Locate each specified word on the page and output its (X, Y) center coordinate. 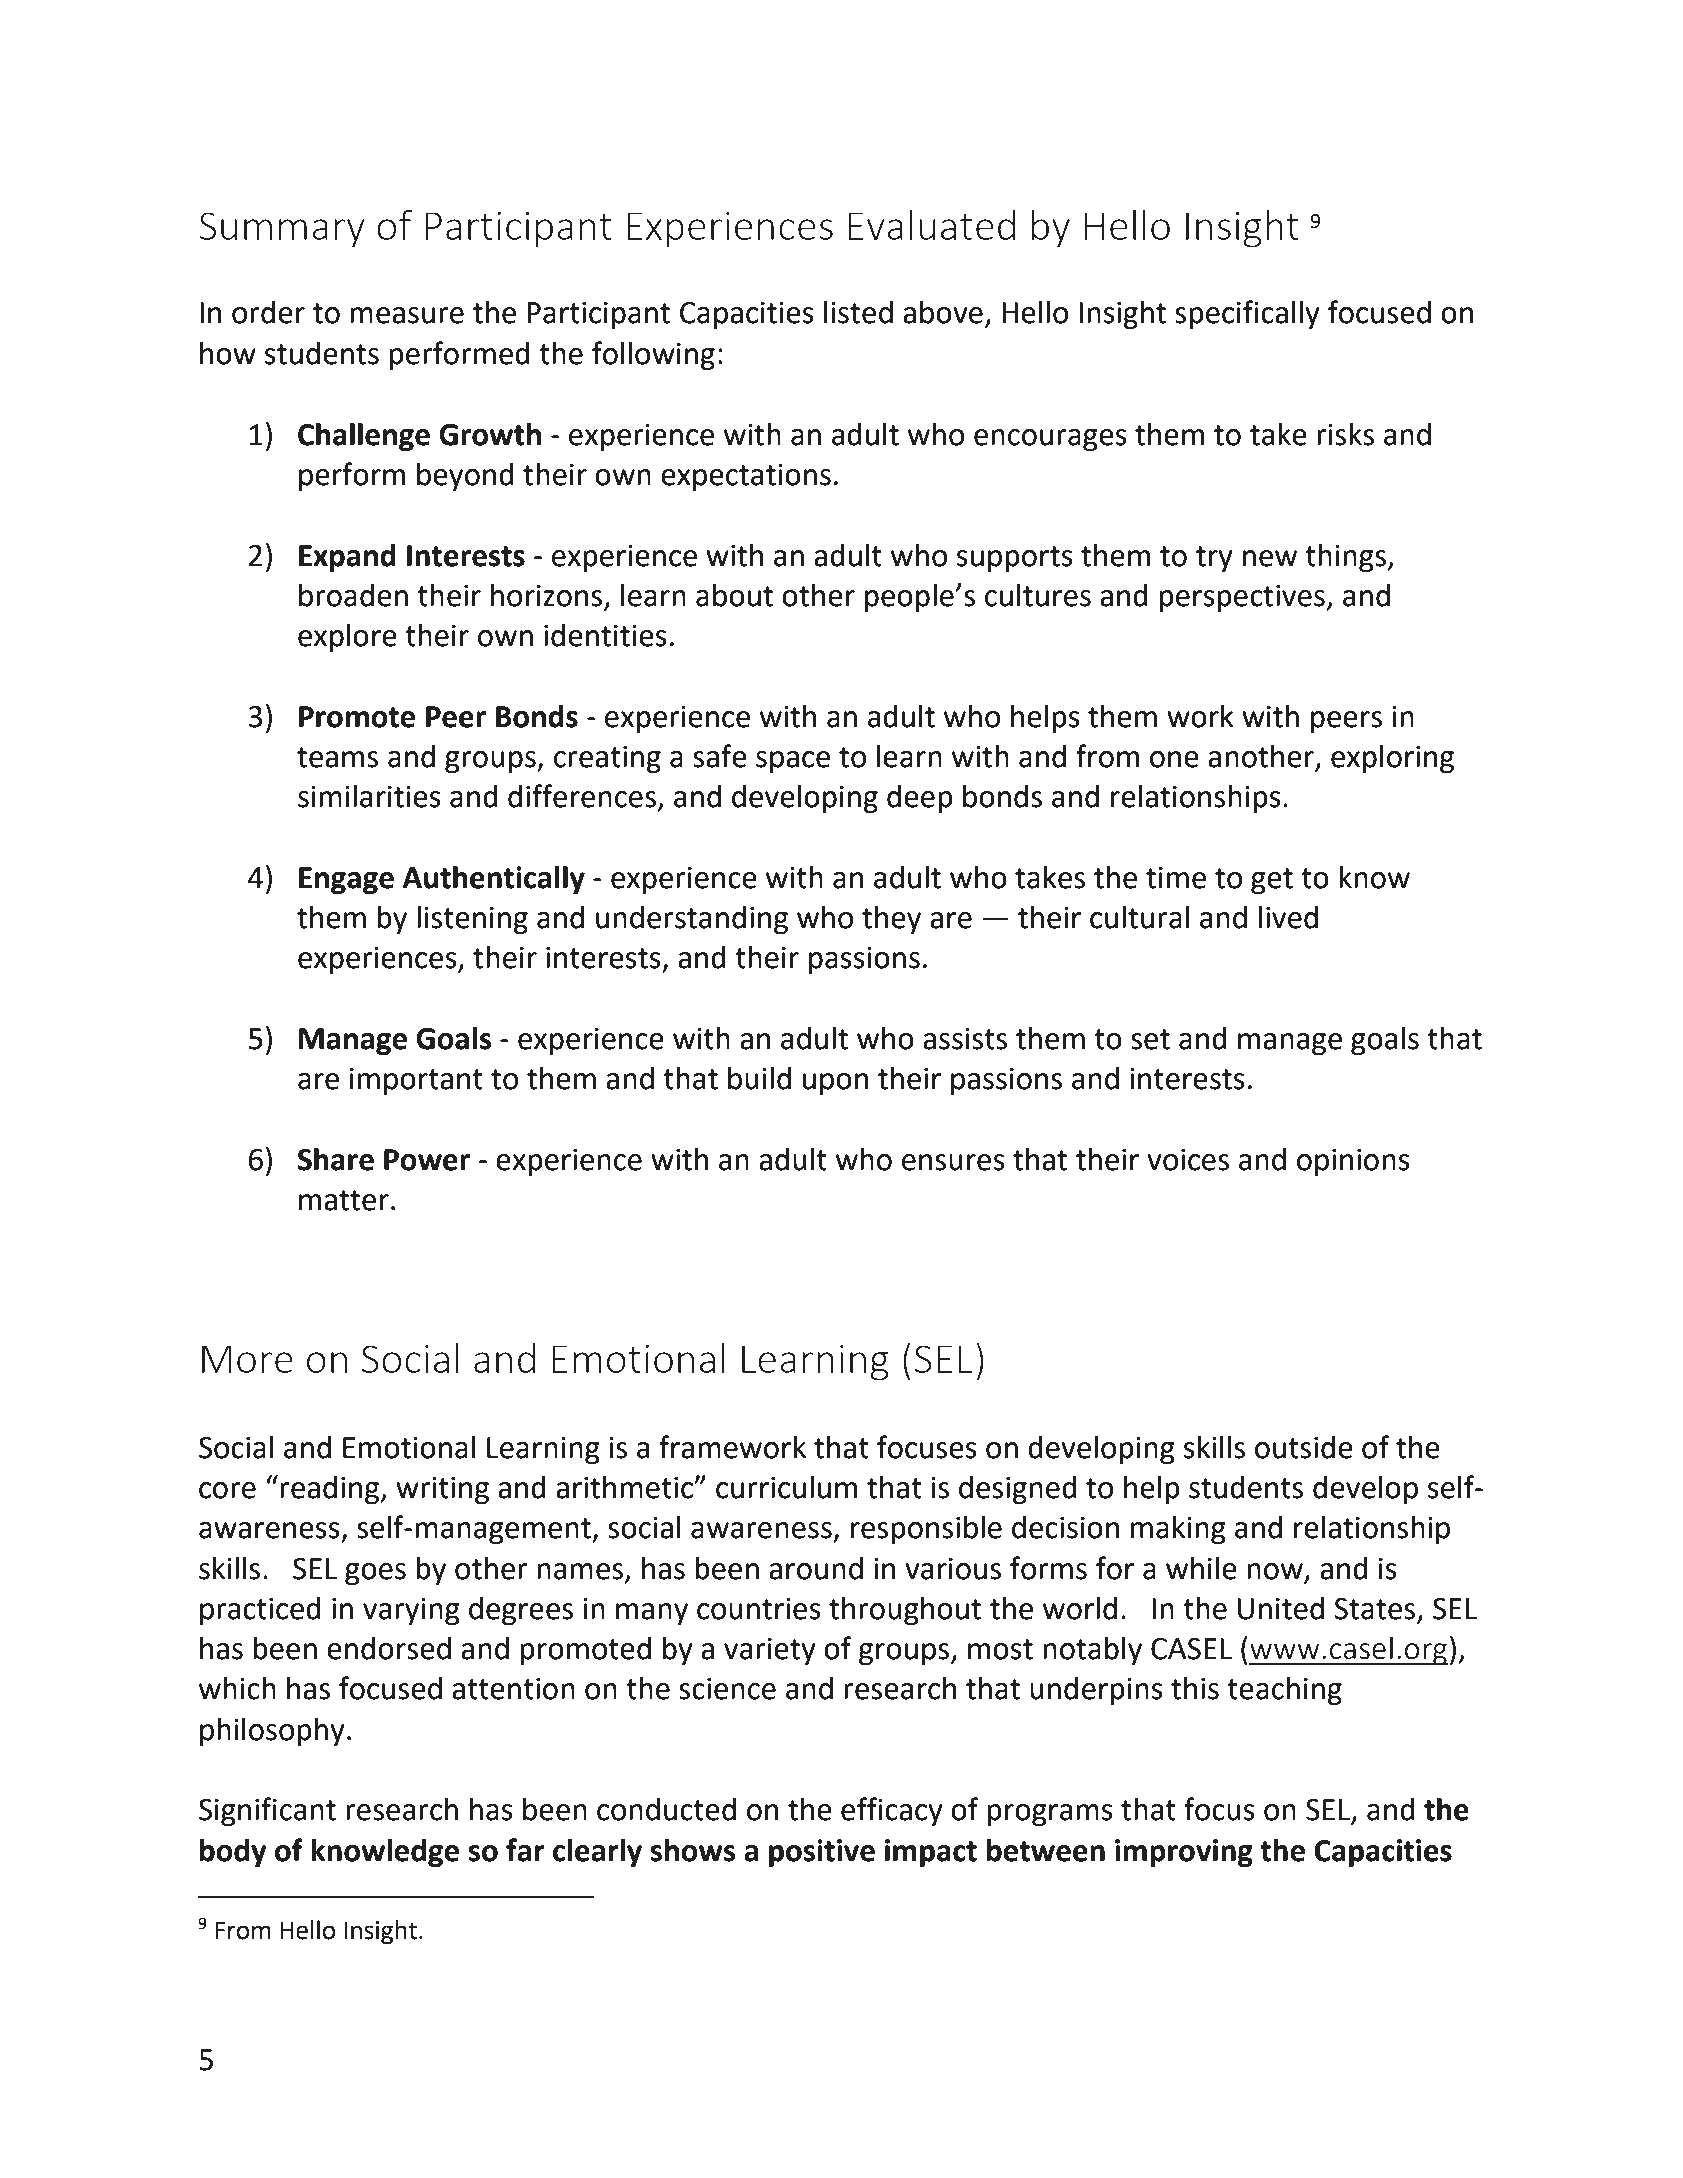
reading (331, 1490)
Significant (267, 1812)
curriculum (786, 1487)
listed (858, 312)
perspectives (1243, 598)
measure (407, 315)
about (734, 595)
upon (835, 1084)
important (416, 1081)
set (1150, 1039)
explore (347, 638)
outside (1304, 1447)
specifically (1247, 315)
